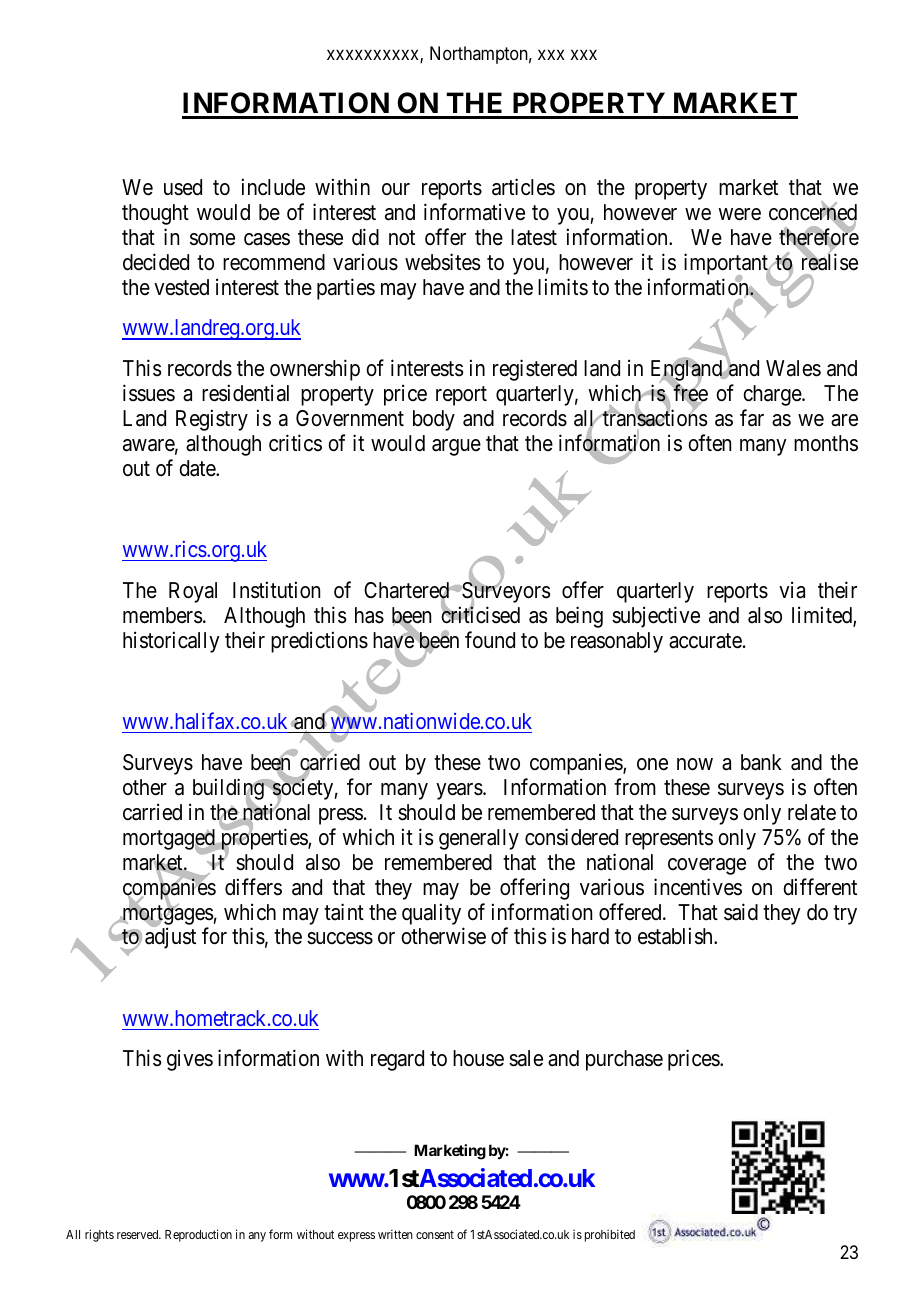  I want to click on were, so click(739, 214).
